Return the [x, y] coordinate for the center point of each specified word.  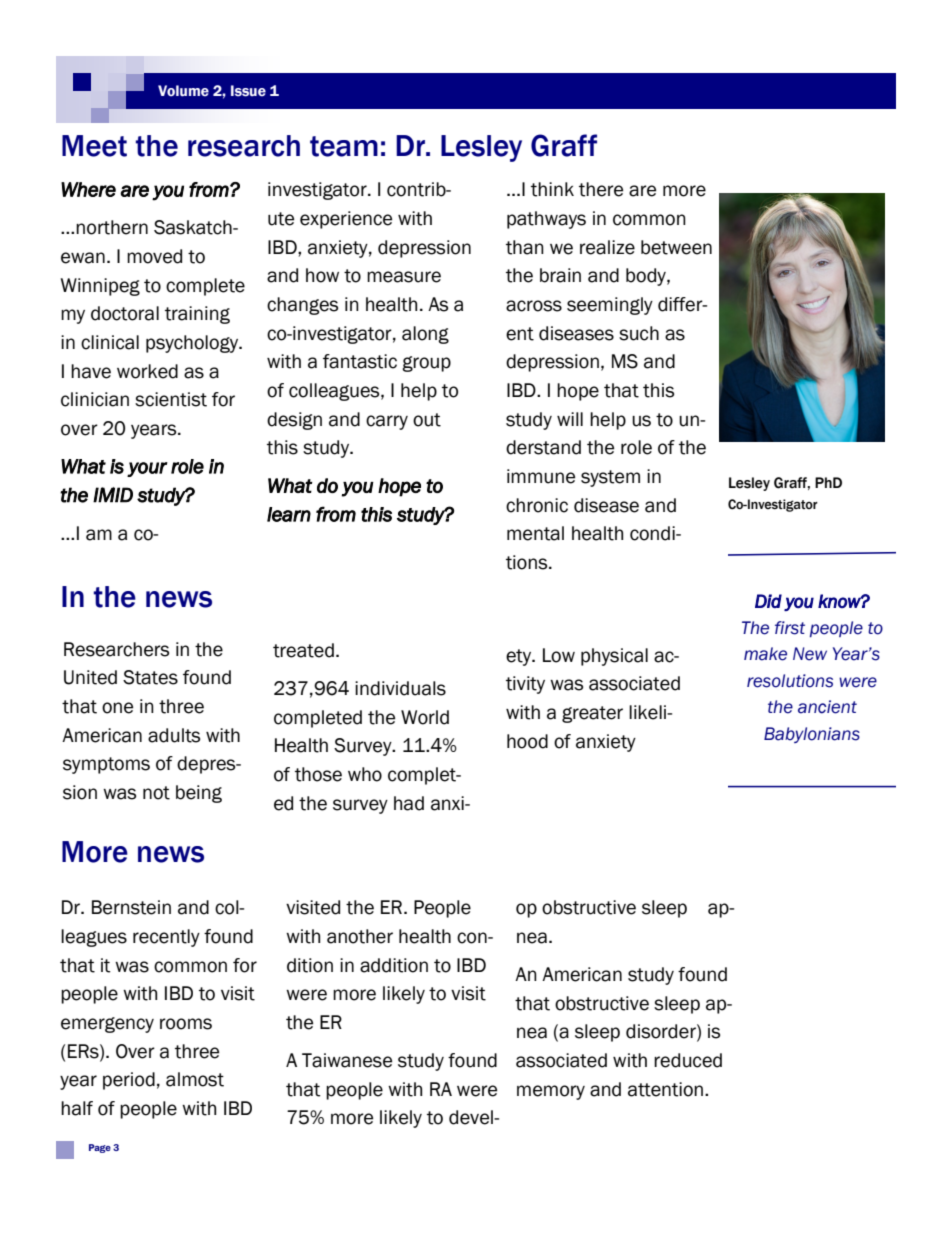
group [426, 364]
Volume [183, 91]
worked [147, 371]
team [344, 146]
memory [551, 1092]
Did [768, 601]
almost [195, 1079]
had [409, 803]
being [199, 794]
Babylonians [812, 735]
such [639, 333]
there [601, 189]
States [150, 677]
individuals [400, 688]
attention [665, 1089]
